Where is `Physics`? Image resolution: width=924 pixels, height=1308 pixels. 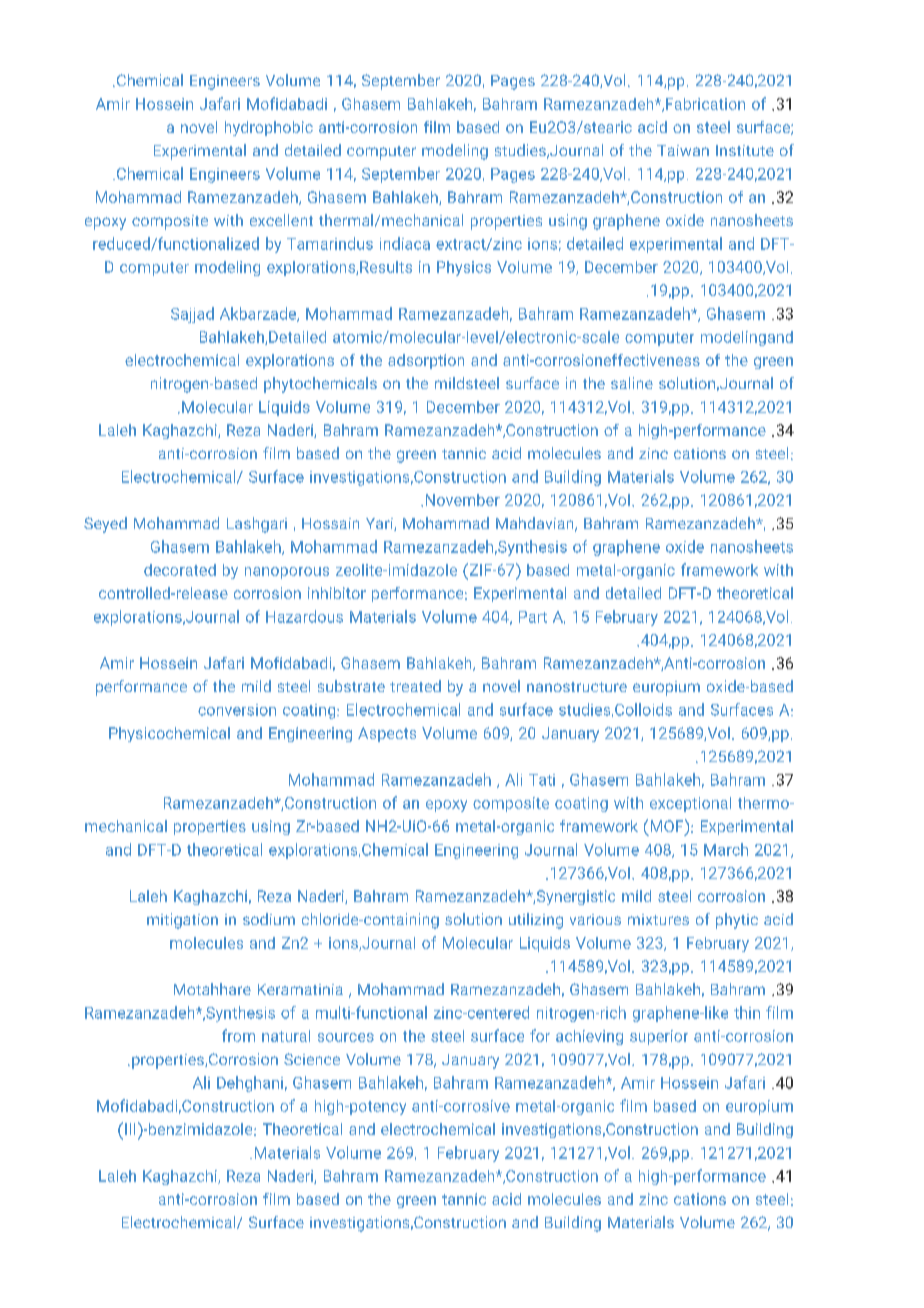 Physics is located at coordinates (464, 268).
